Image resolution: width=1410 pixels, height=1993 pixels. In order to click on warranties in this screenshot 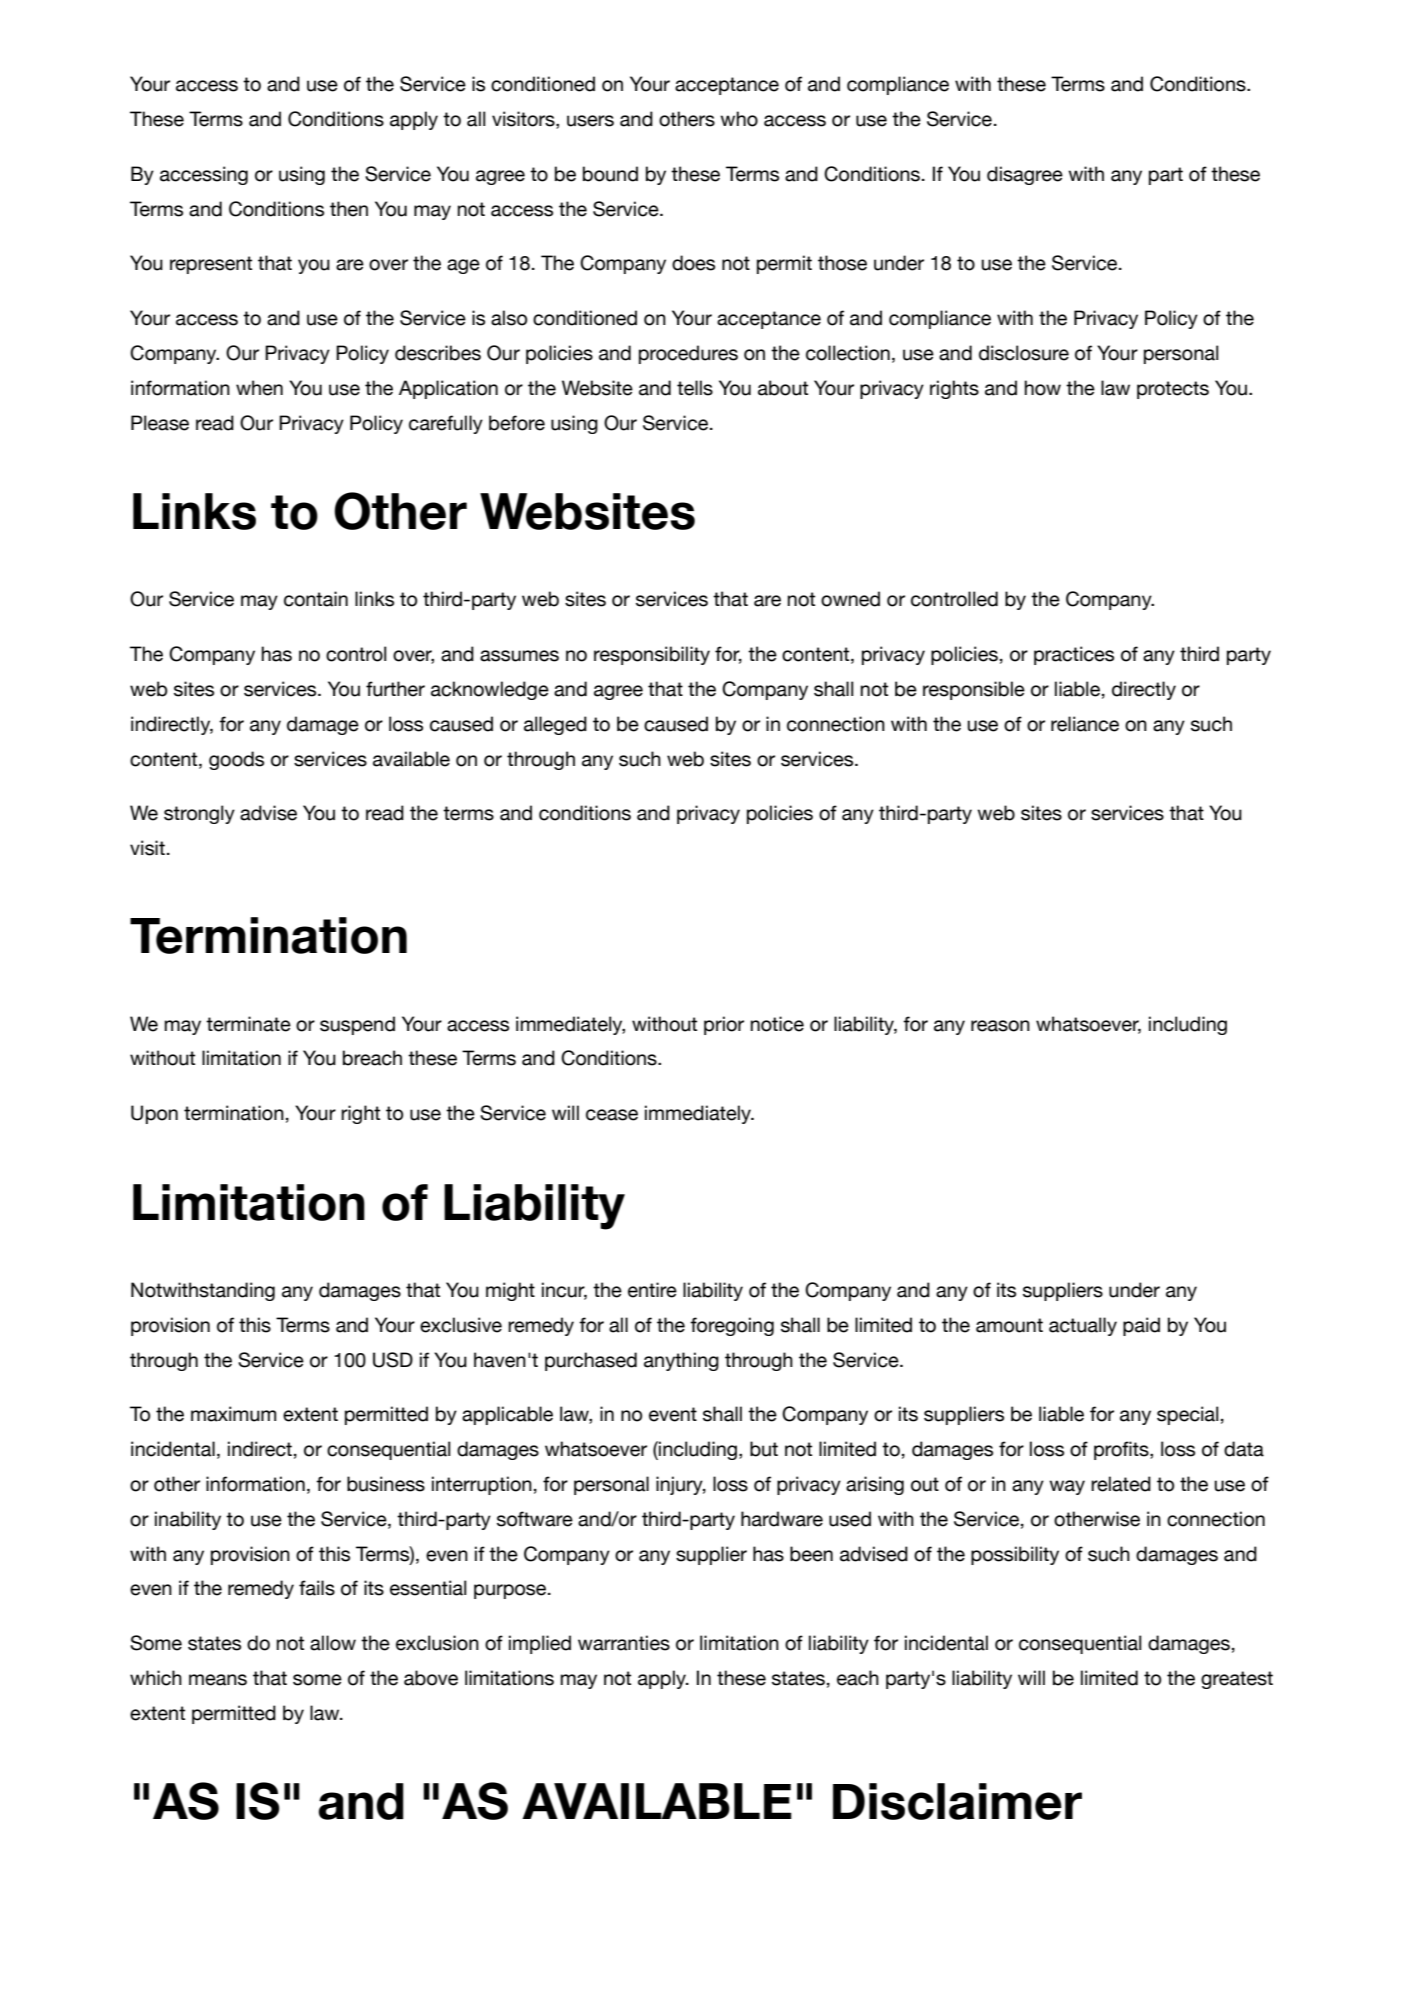, I will do `click(624, 1643)`.
